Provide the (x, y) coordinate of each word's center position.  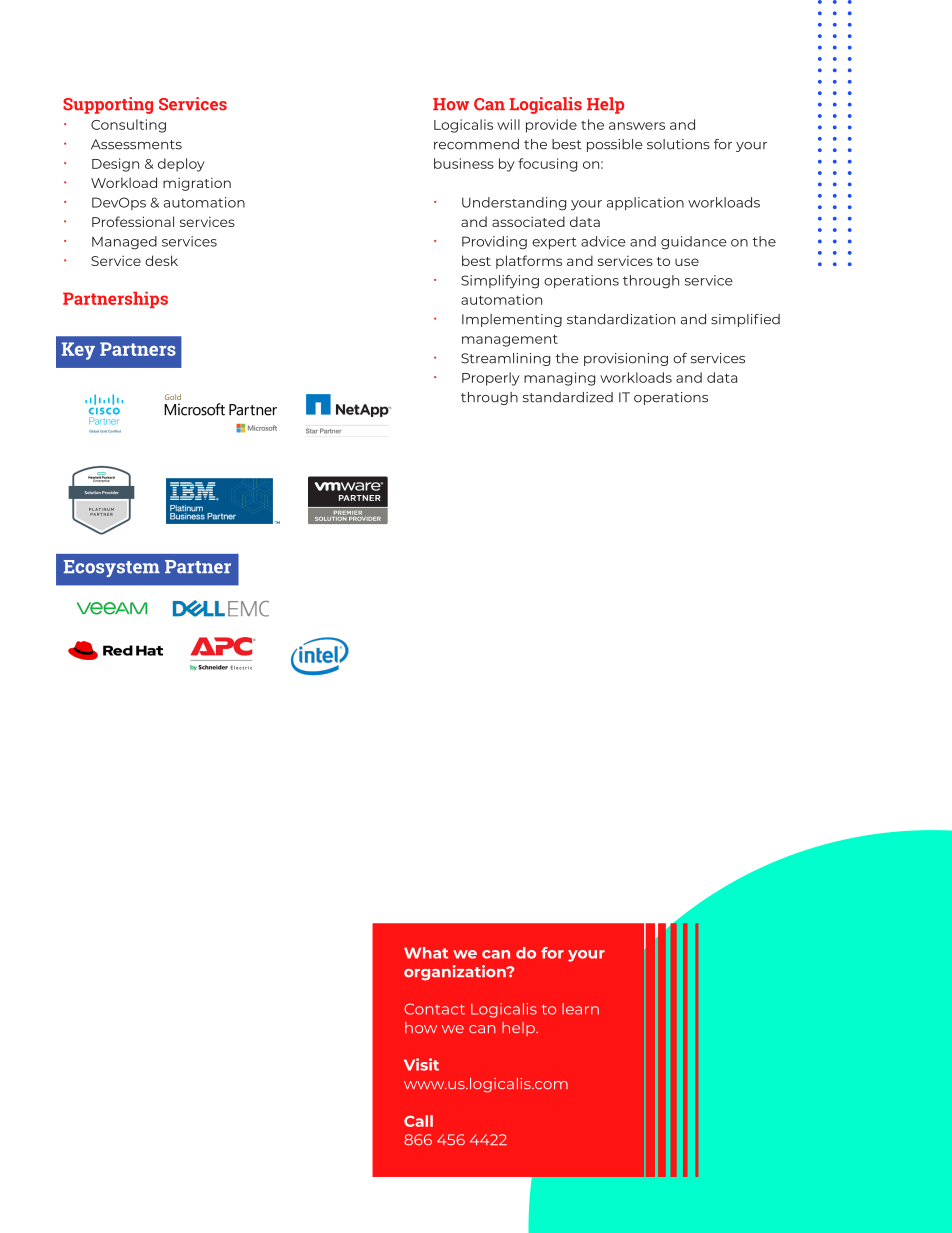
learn (580, 1009)
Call (418, 1121)
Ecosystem (112, 568)
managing (559, 379)
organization (456, 973)
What (426, 953)
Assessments (136, 144)
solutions (678, 144)
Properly (491, 379)
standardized (568, 397)
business (464, 163)
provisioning (626, 359)
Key (78, 351)
